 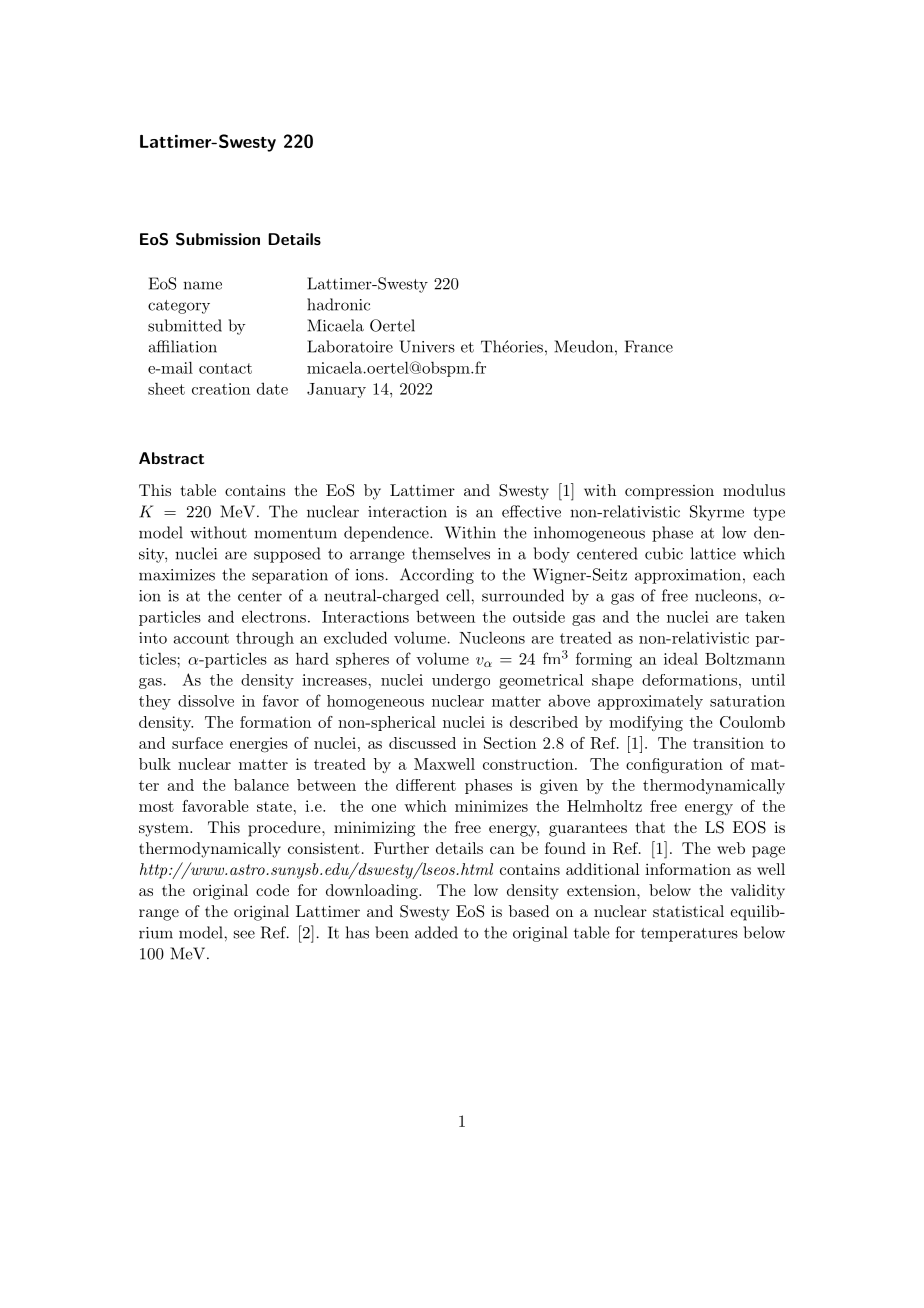 I want to click on added, so click(x=436, y=932).
